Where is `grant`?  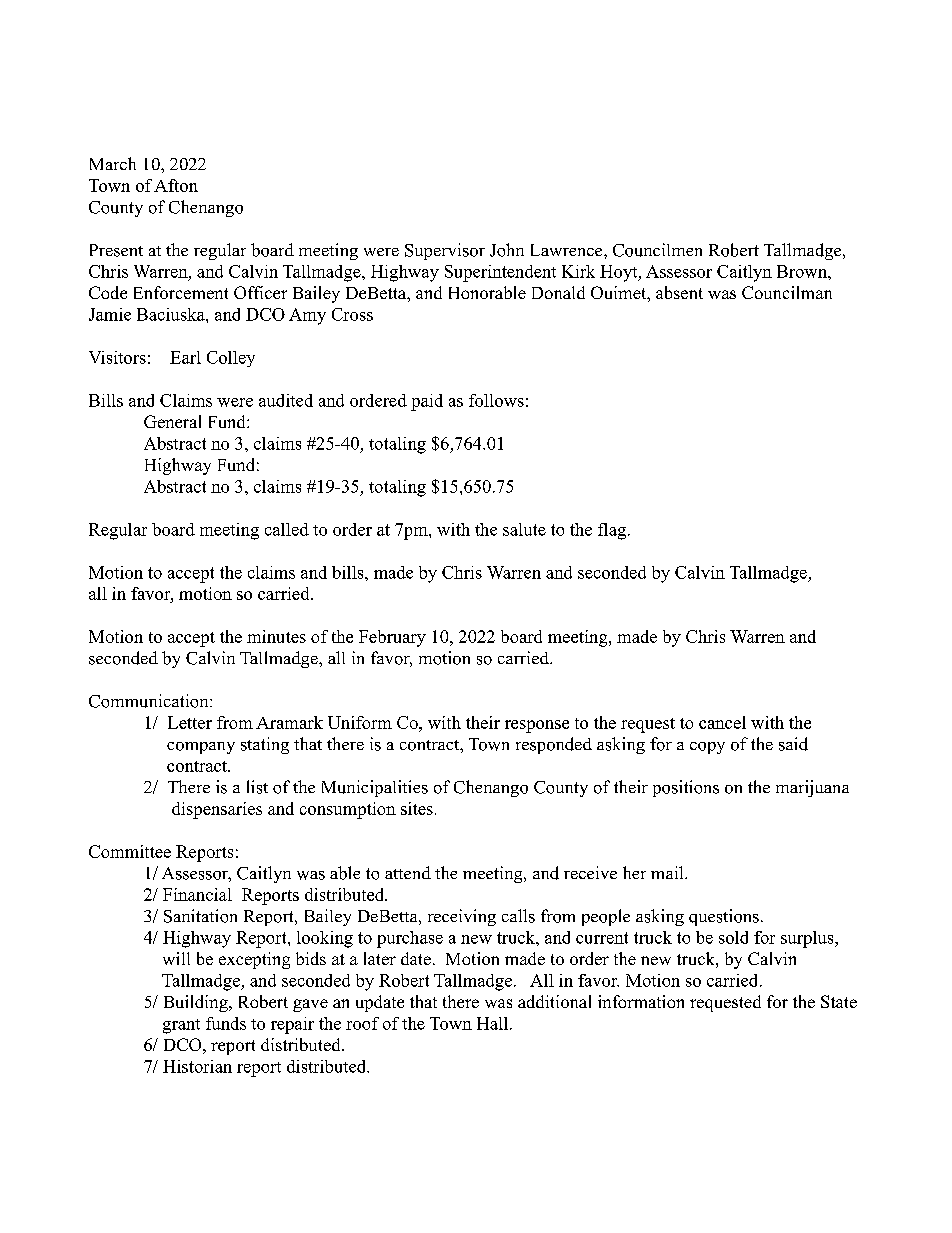 grant is located at coordinates (181, 1026).
